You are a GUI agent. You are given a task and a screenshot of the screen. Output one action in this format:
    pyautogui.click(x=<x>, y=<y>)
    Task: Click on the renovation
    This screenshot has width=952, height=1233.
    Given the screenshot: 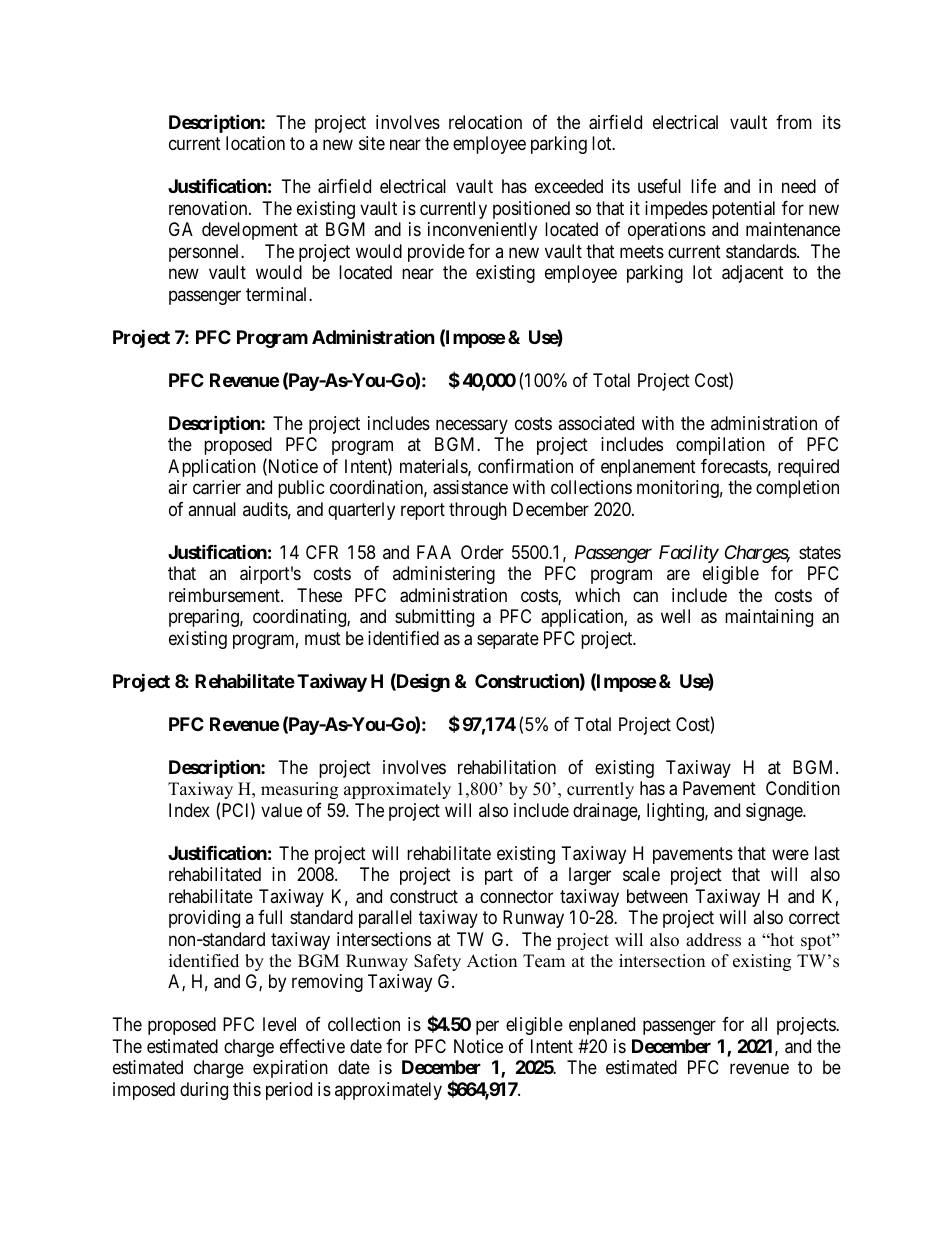 What is the action you would take?
    pyautogui.click(x=209, y=208)
